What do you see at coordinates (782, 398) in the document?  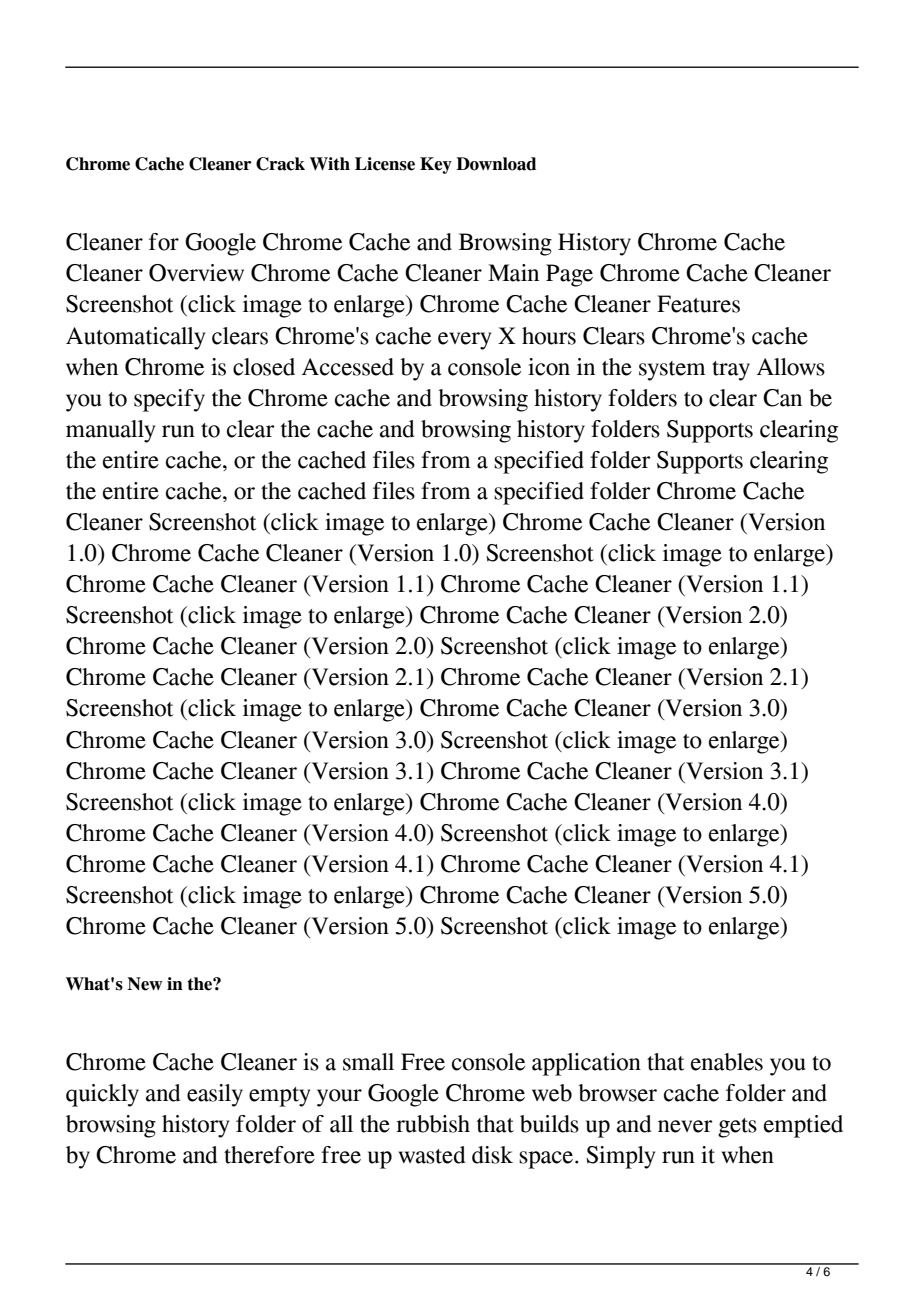 I see `Can` at bounding box center [782, 398].
